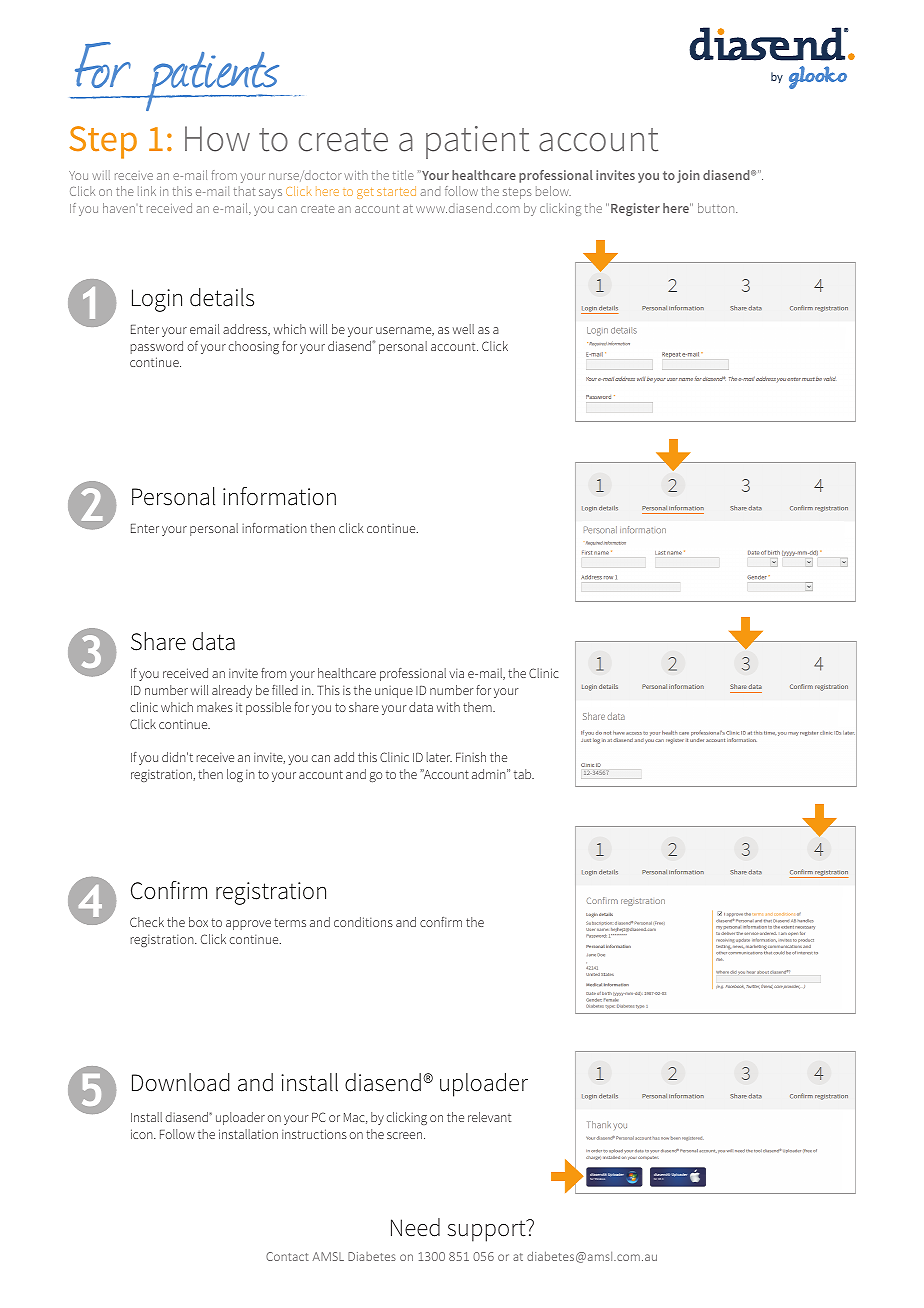 The width and height of the screenshot is (924, 1308). I want to click on Register, so click(635, 209).
